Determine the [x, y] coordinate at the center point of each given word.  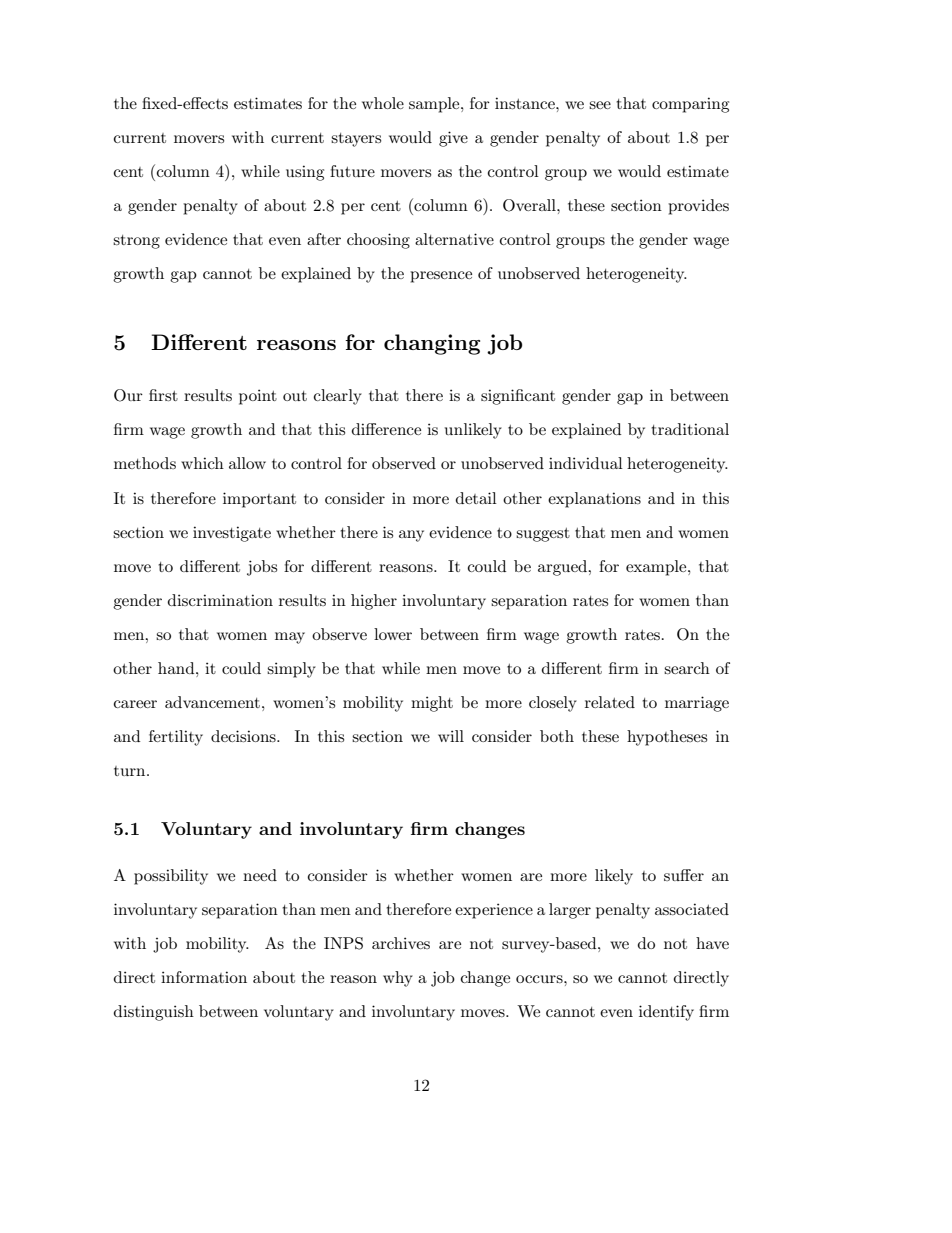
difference [386, 429]
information [204, 977]
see [600, 105]
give [453, 139]
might [432, 704]
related [610, 702]
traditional [690, 429]
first [163, 395]
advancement [212, 702]
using [305, 173]
